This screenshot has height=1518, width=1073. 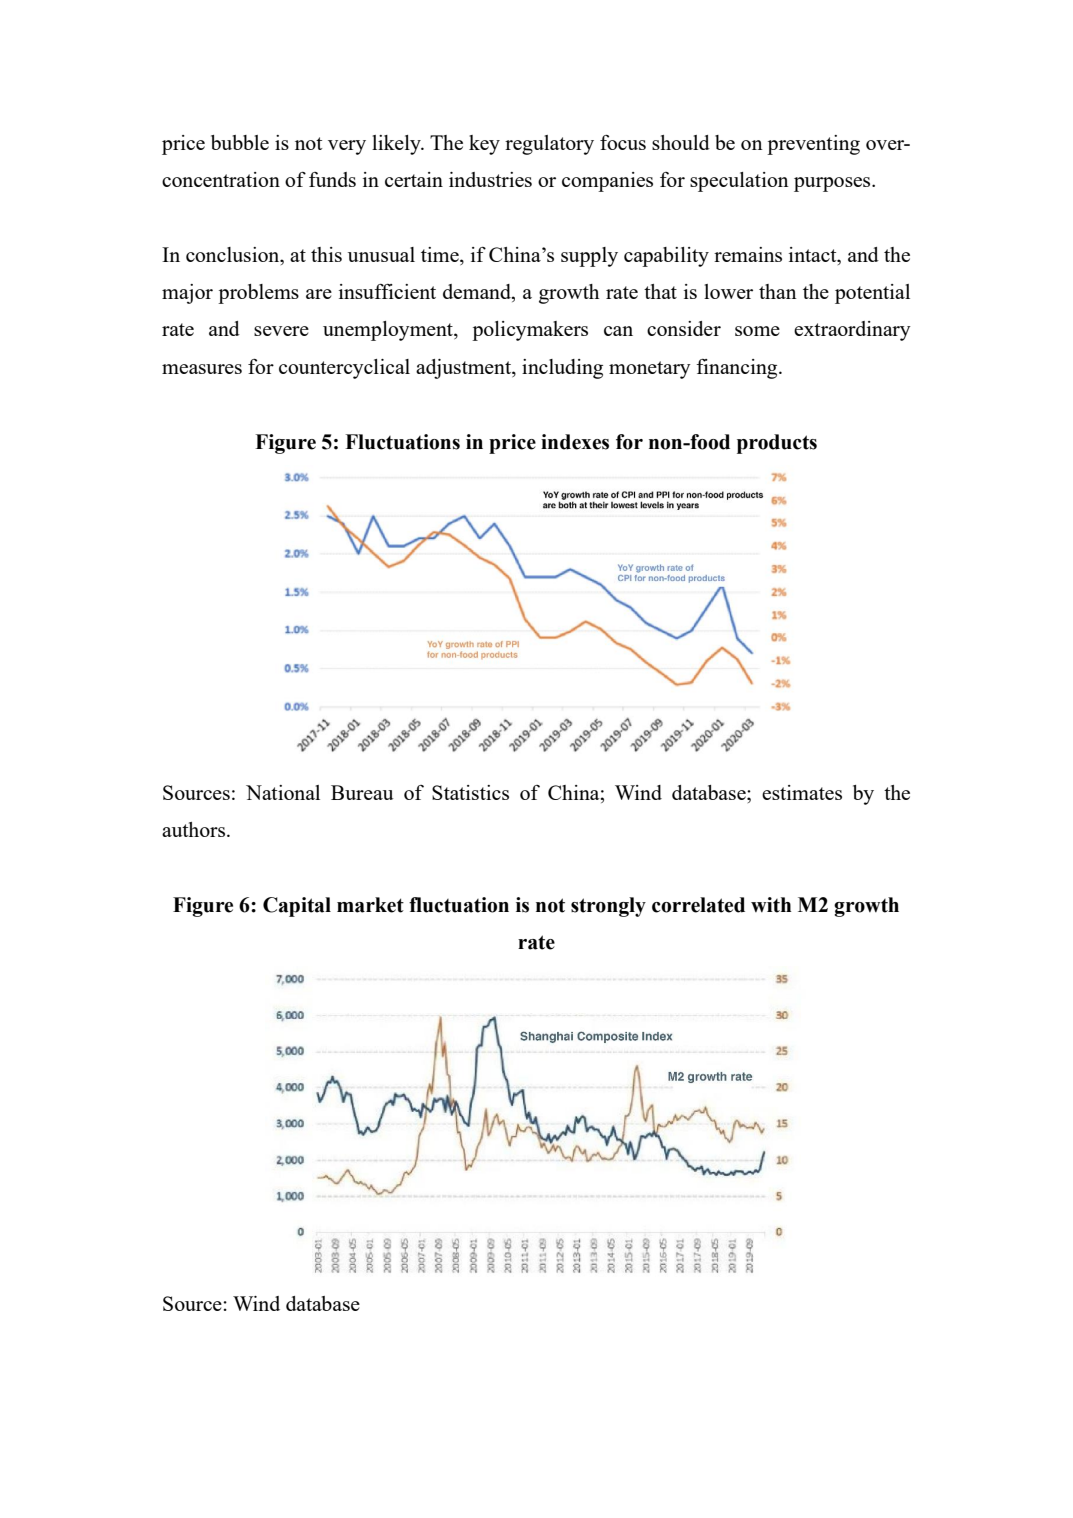 What do you see at coordinates (802, 792) in the screenshot?
I see `estimates` at bounding box center [802, 792].
